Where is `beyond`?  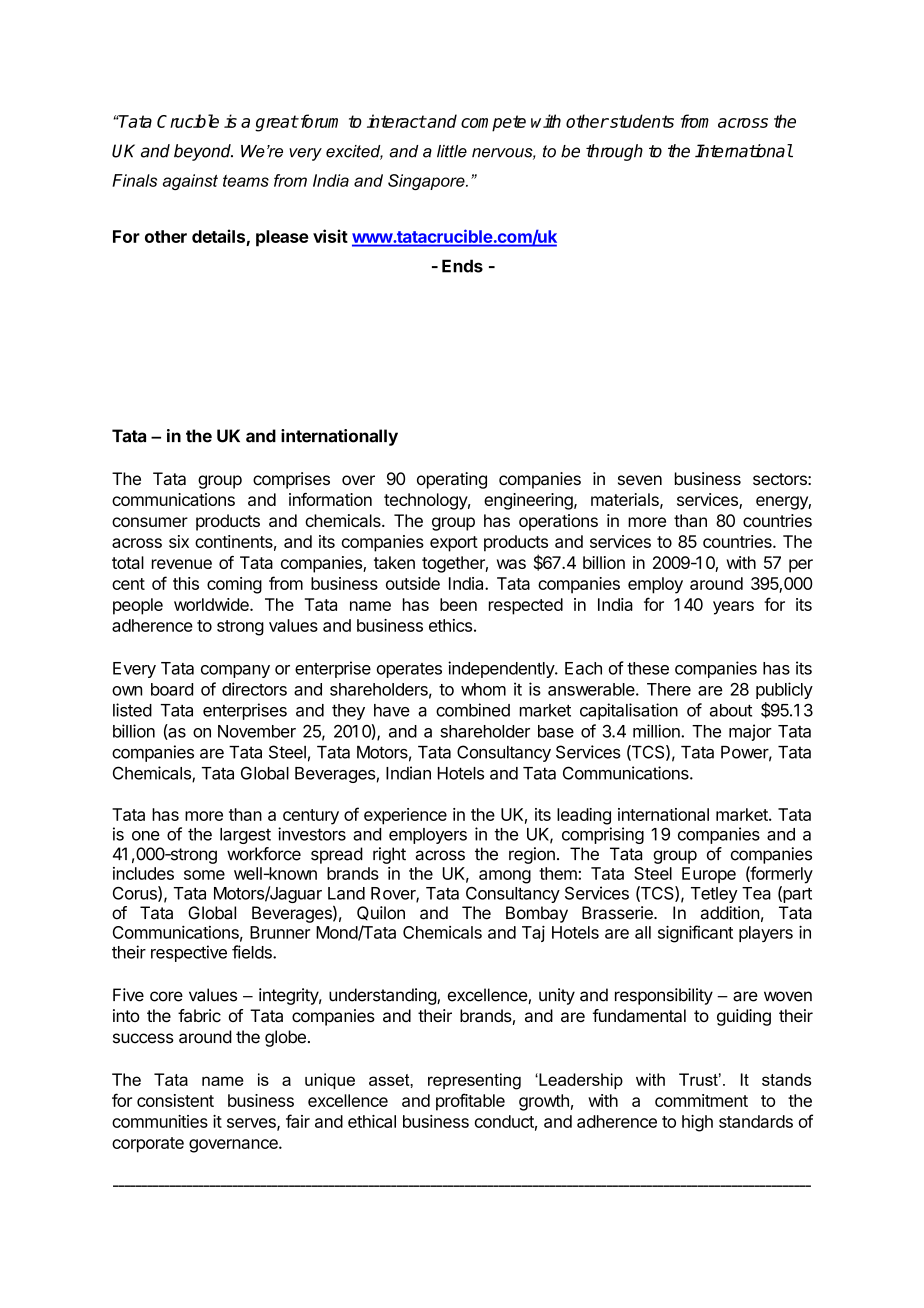
beyond is located at coordinates (203, 152).
